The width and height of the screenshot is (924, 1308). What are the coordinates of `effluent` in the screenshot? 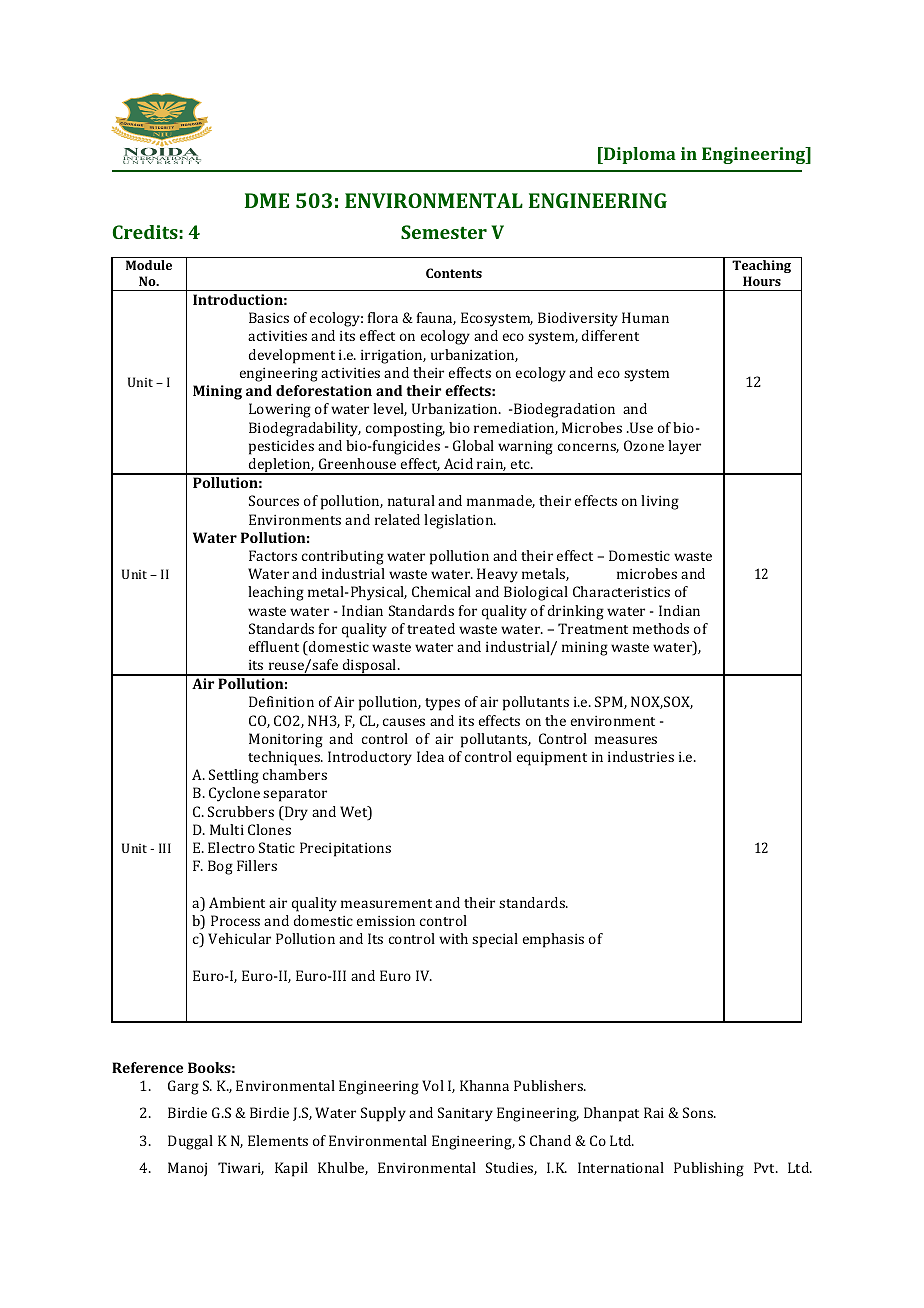 It's located at (274, 646).
